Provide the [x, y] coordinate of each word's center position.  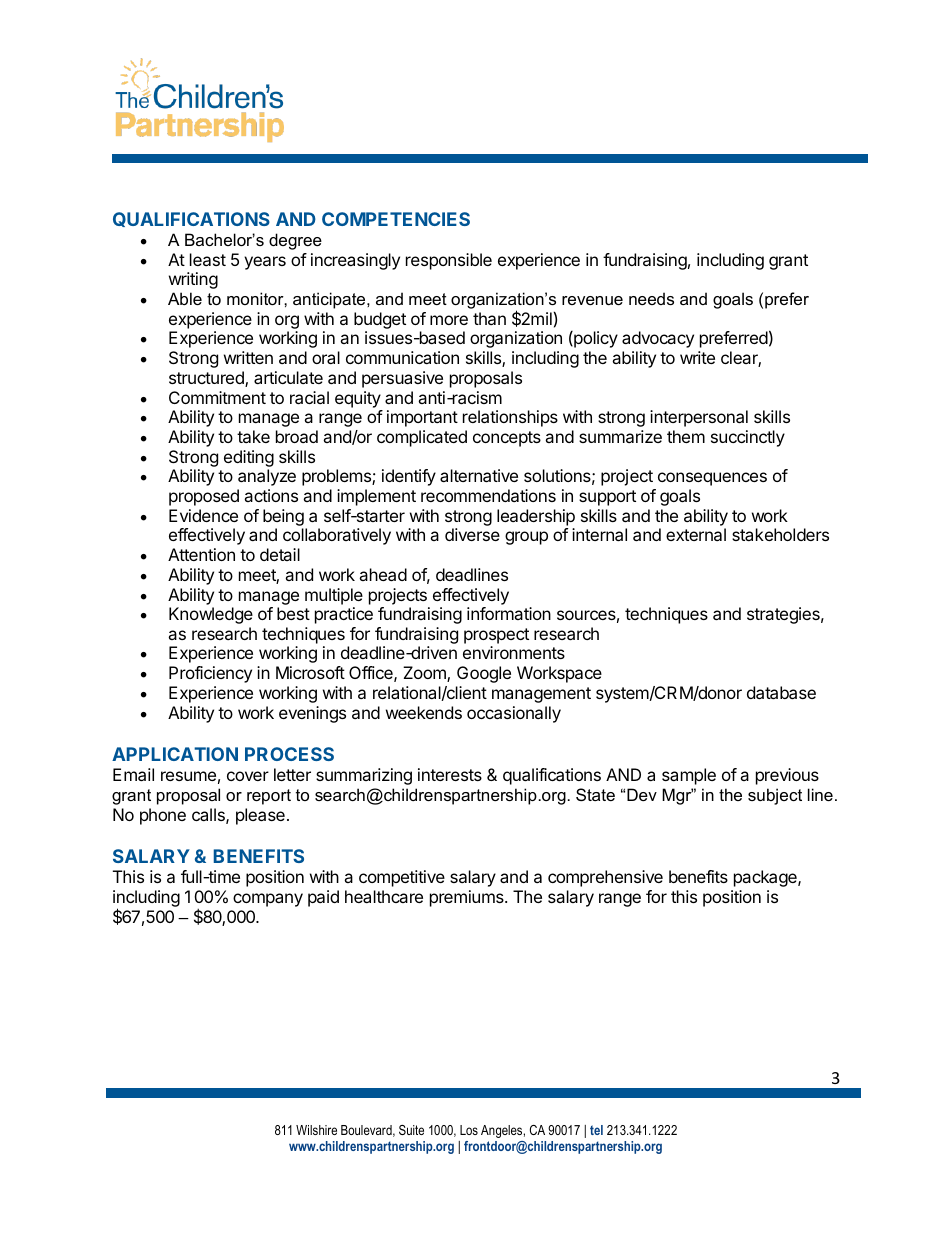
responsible [449, 261]
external [696, 534]
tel [596, 1130]
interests [450, 774]
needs [651, 298]
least [208, 259]
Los [469, 1130]
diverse [472, 534]
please [260, 816]
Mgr [677, 796]
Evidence [203, 515]
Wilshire [316, 1130]
